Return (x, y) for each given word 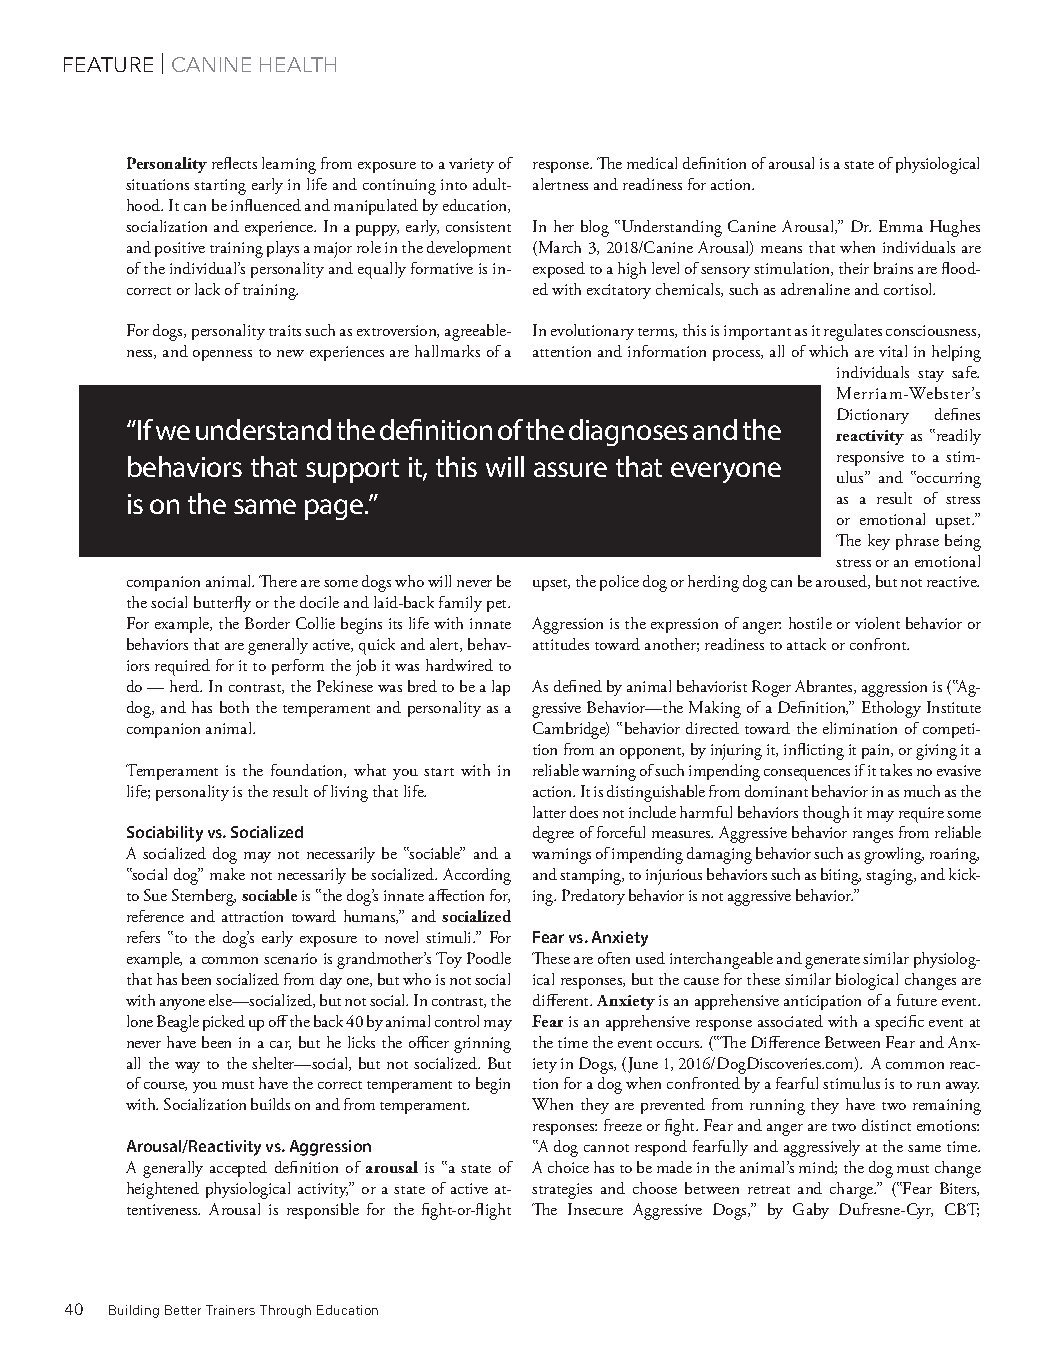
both (234, 707)
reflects (234, 163)
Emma (901, 226)
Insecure (595, 1209)
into (454, 184)
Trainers (230, 1310)
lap (501, 688)
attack (806, 644)
